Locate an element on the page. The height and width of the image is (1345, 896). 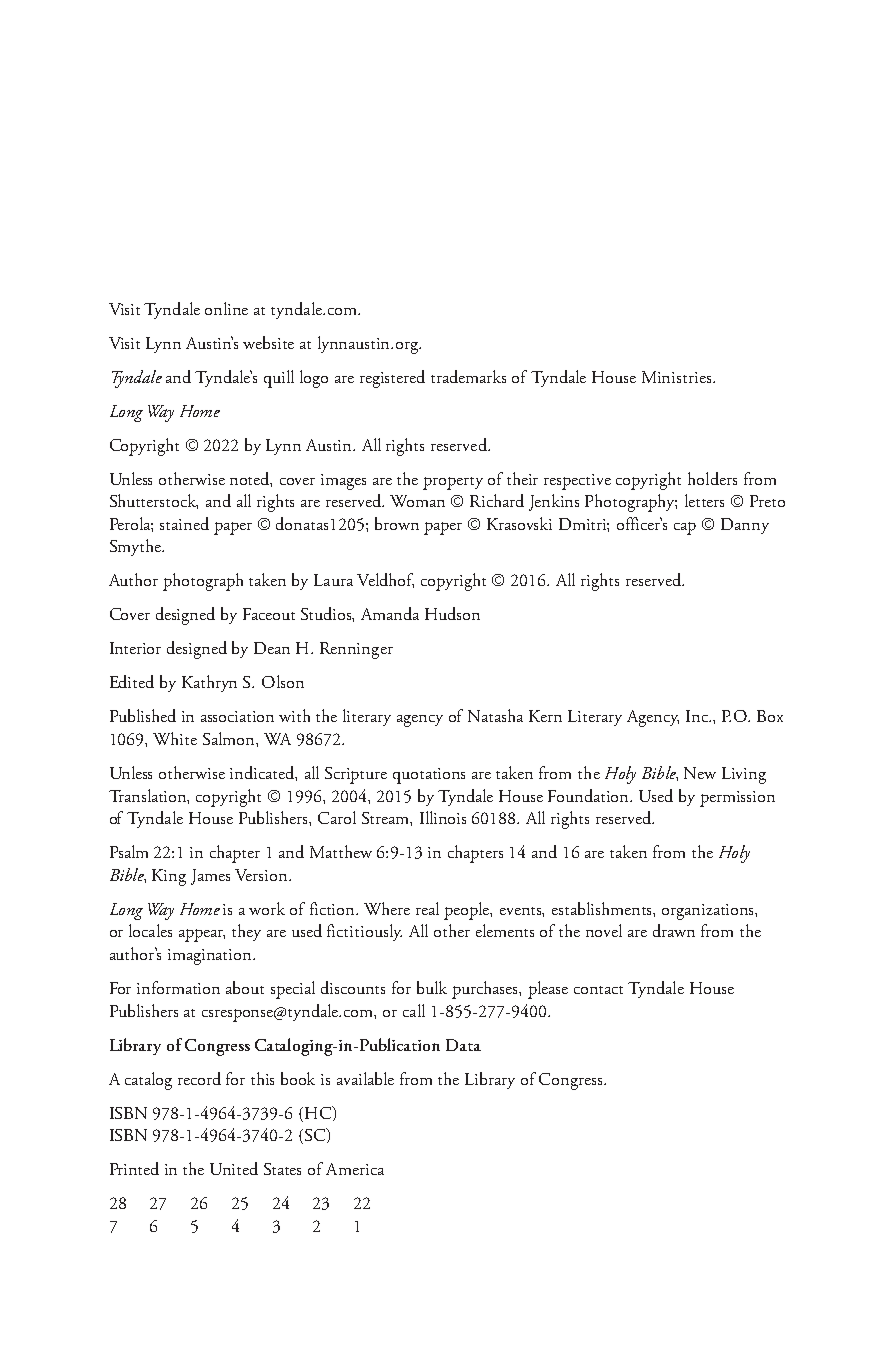
Kathryn is located at coordinates (209, 683).
